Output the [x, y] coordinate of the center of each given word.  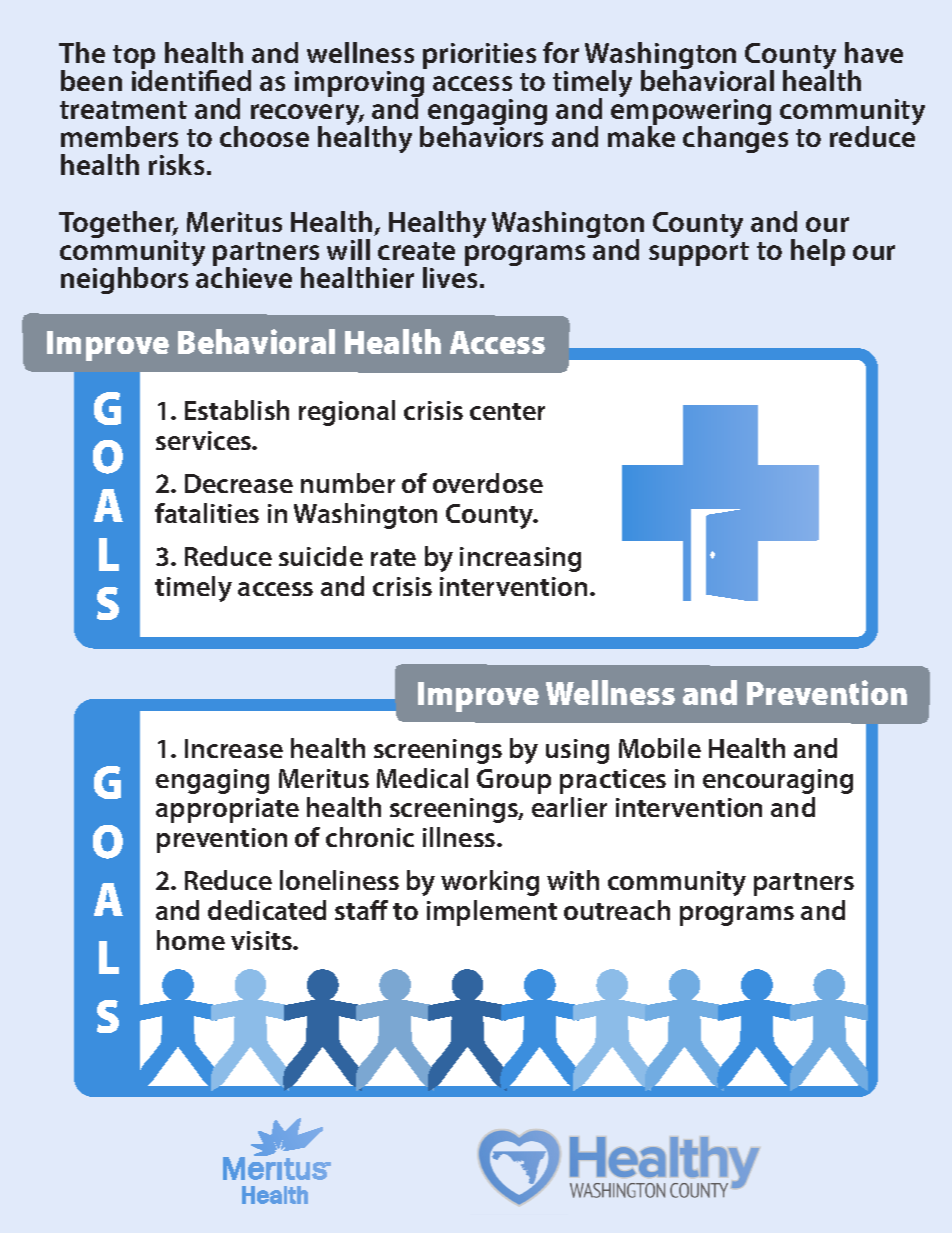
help [818, 252]
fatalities [207, 513]
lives [450, 276]
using [577, 751]
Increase [234, 748]
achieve [243, 276]
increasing [520, 559]
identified [191, 79]
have [874, 52]
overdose [488, 483]
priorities [479, 56]
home [191, 940]
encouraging [778, 781]
